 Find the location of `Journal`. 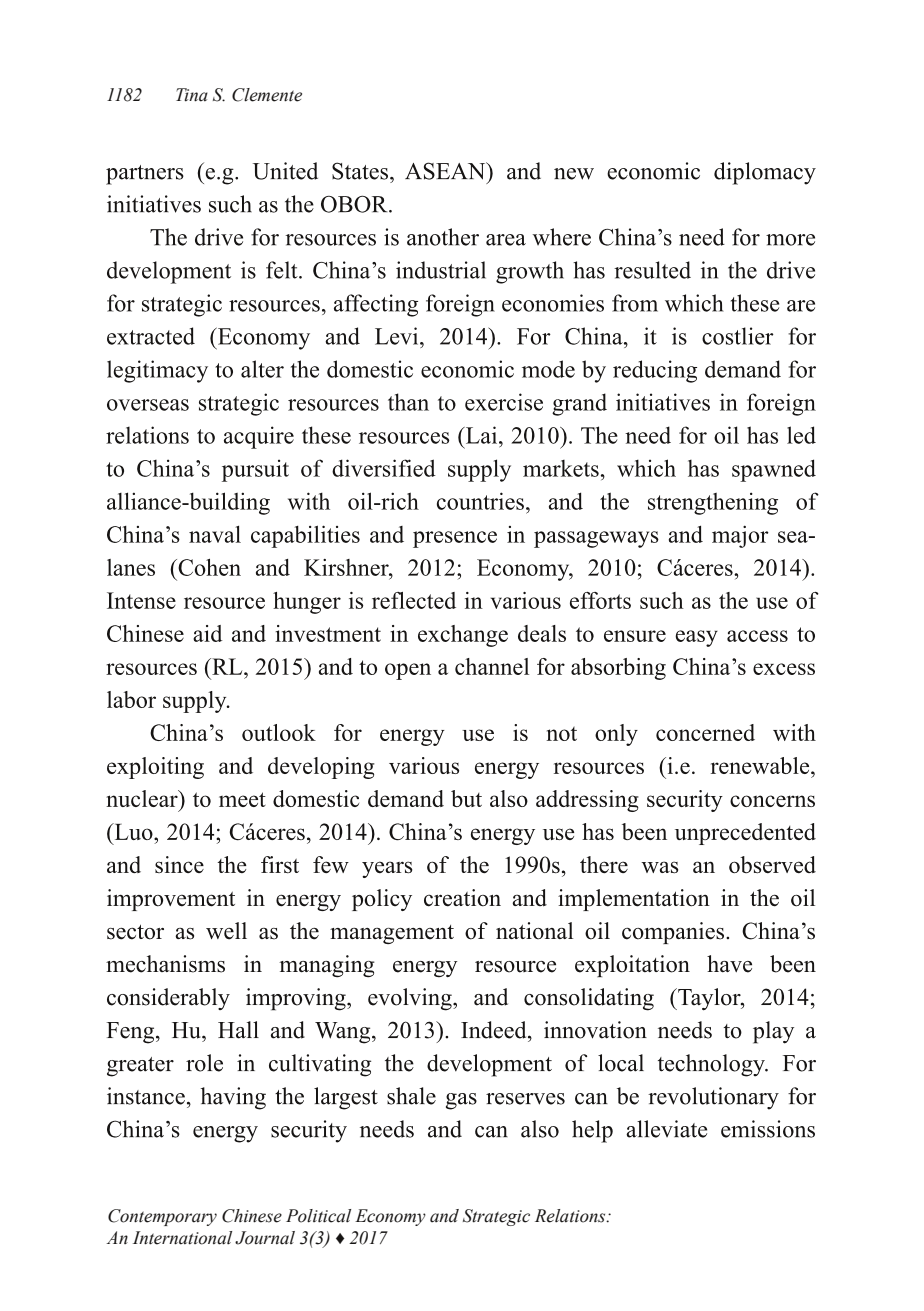

Journal is located at coordinates (265, 1238).
